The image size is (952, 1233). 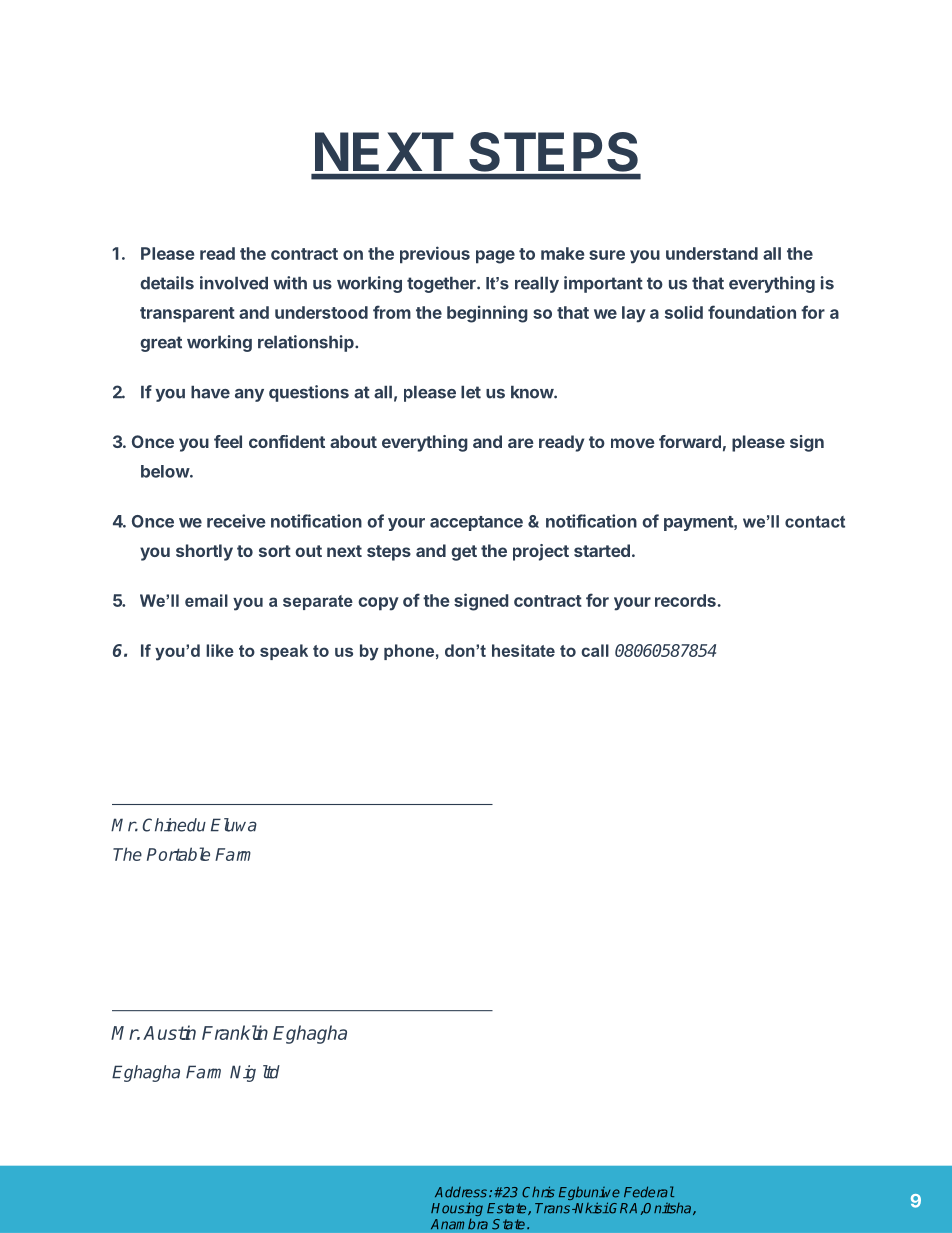 I want to click on involved, so click(x=234, y=283).
